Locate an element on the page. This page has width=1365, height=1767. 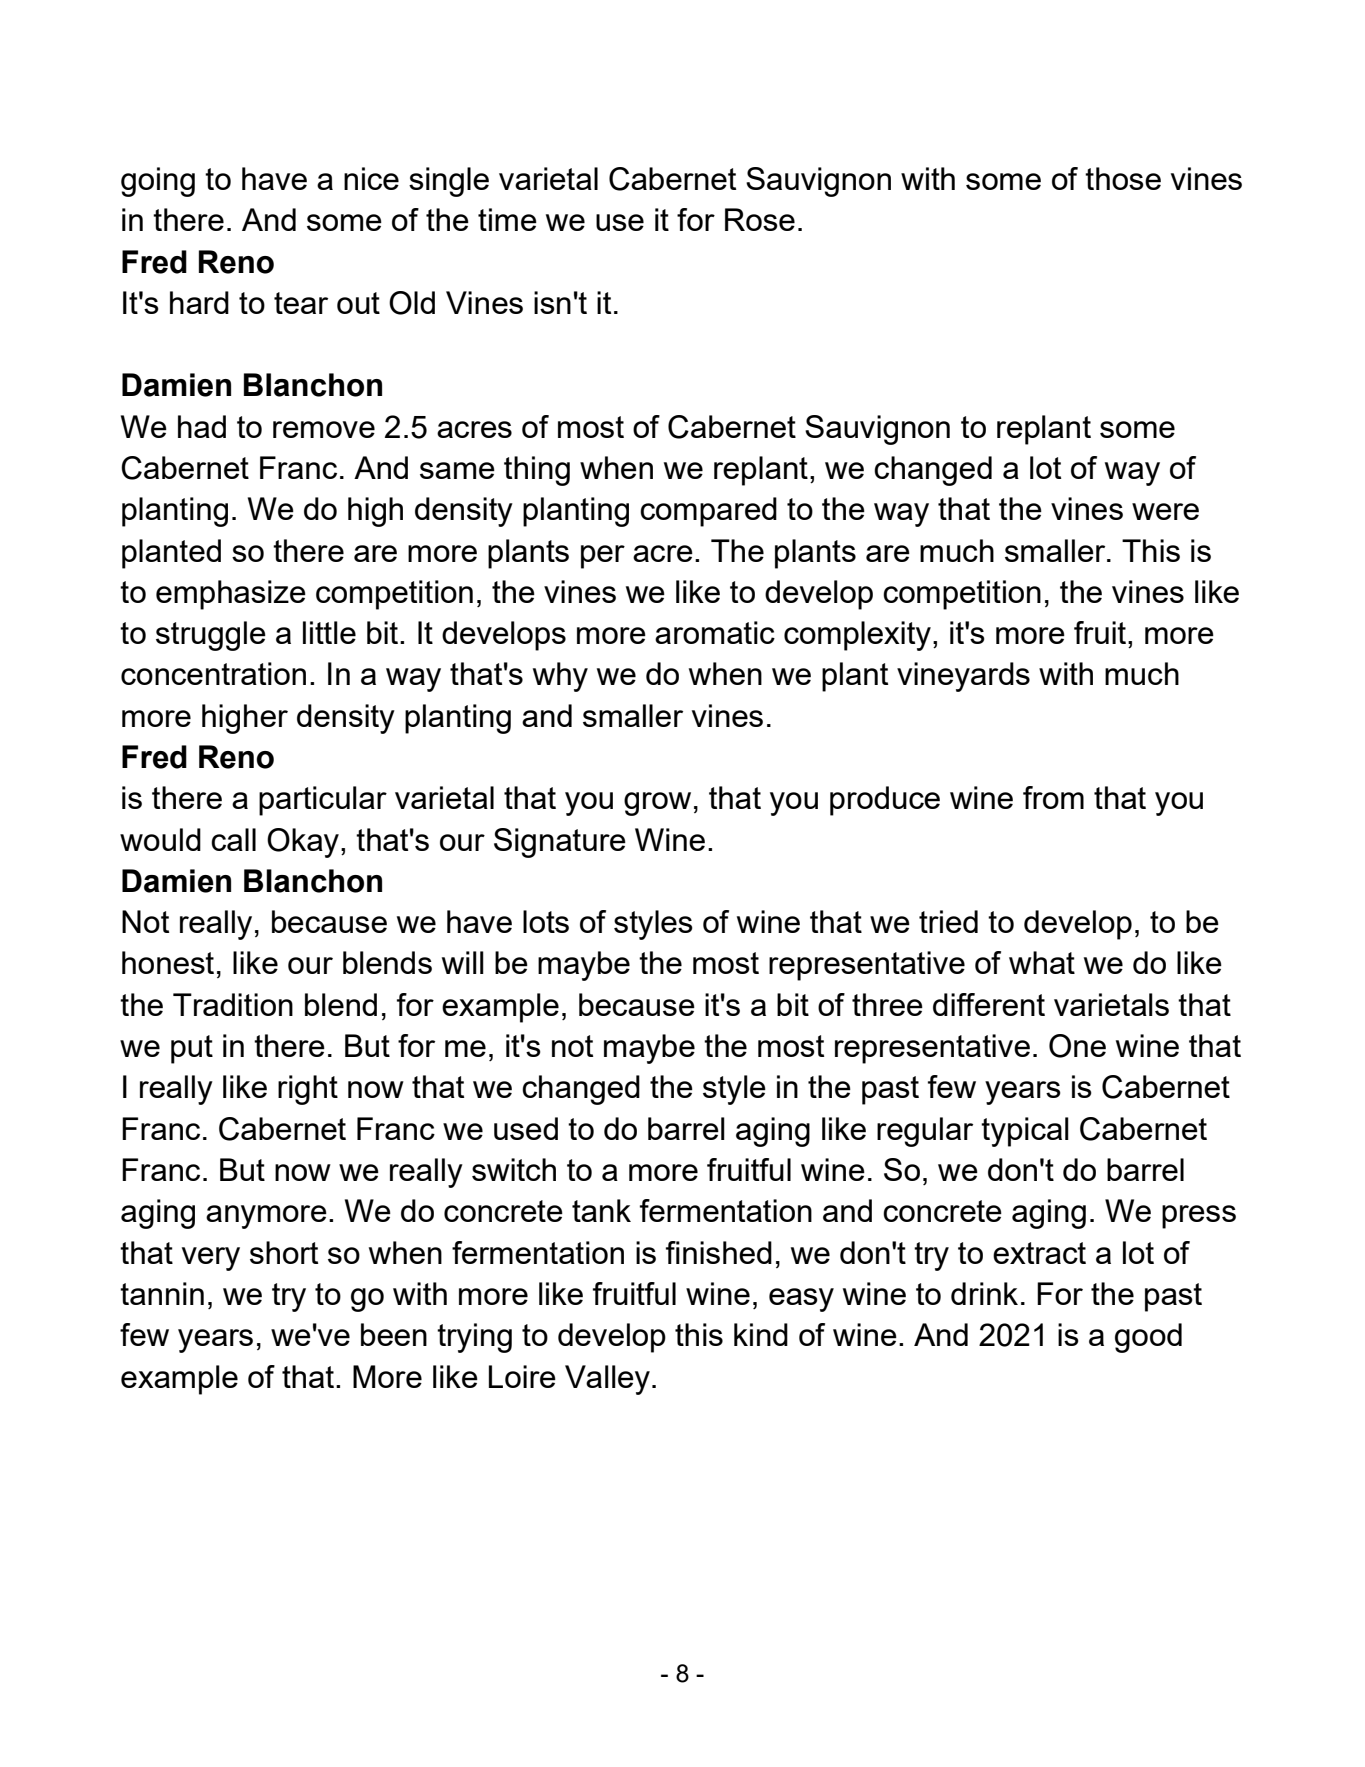
Rose is located at coordinates (760, 219).
